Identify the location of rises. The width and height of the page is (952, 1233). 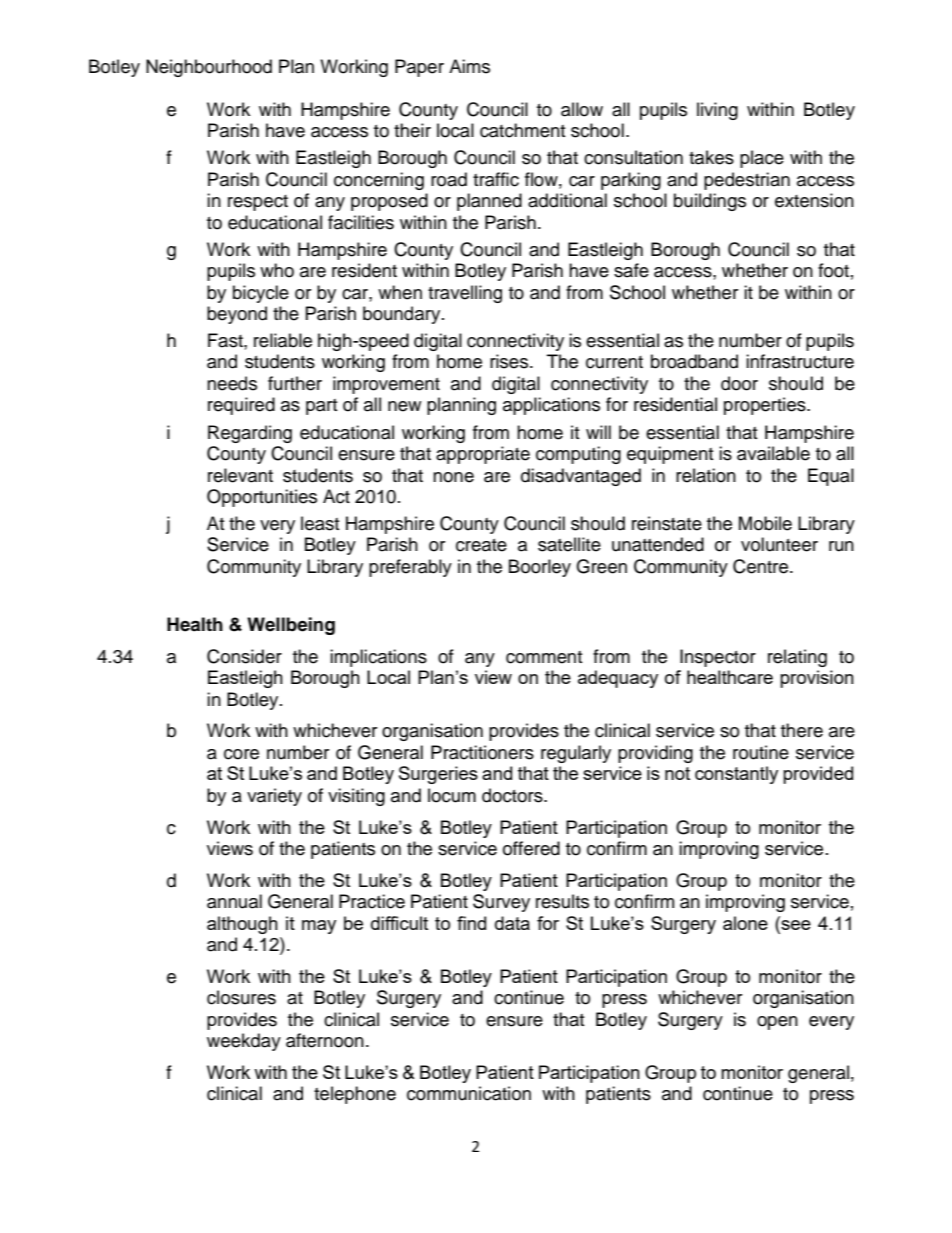
(510, 361).
